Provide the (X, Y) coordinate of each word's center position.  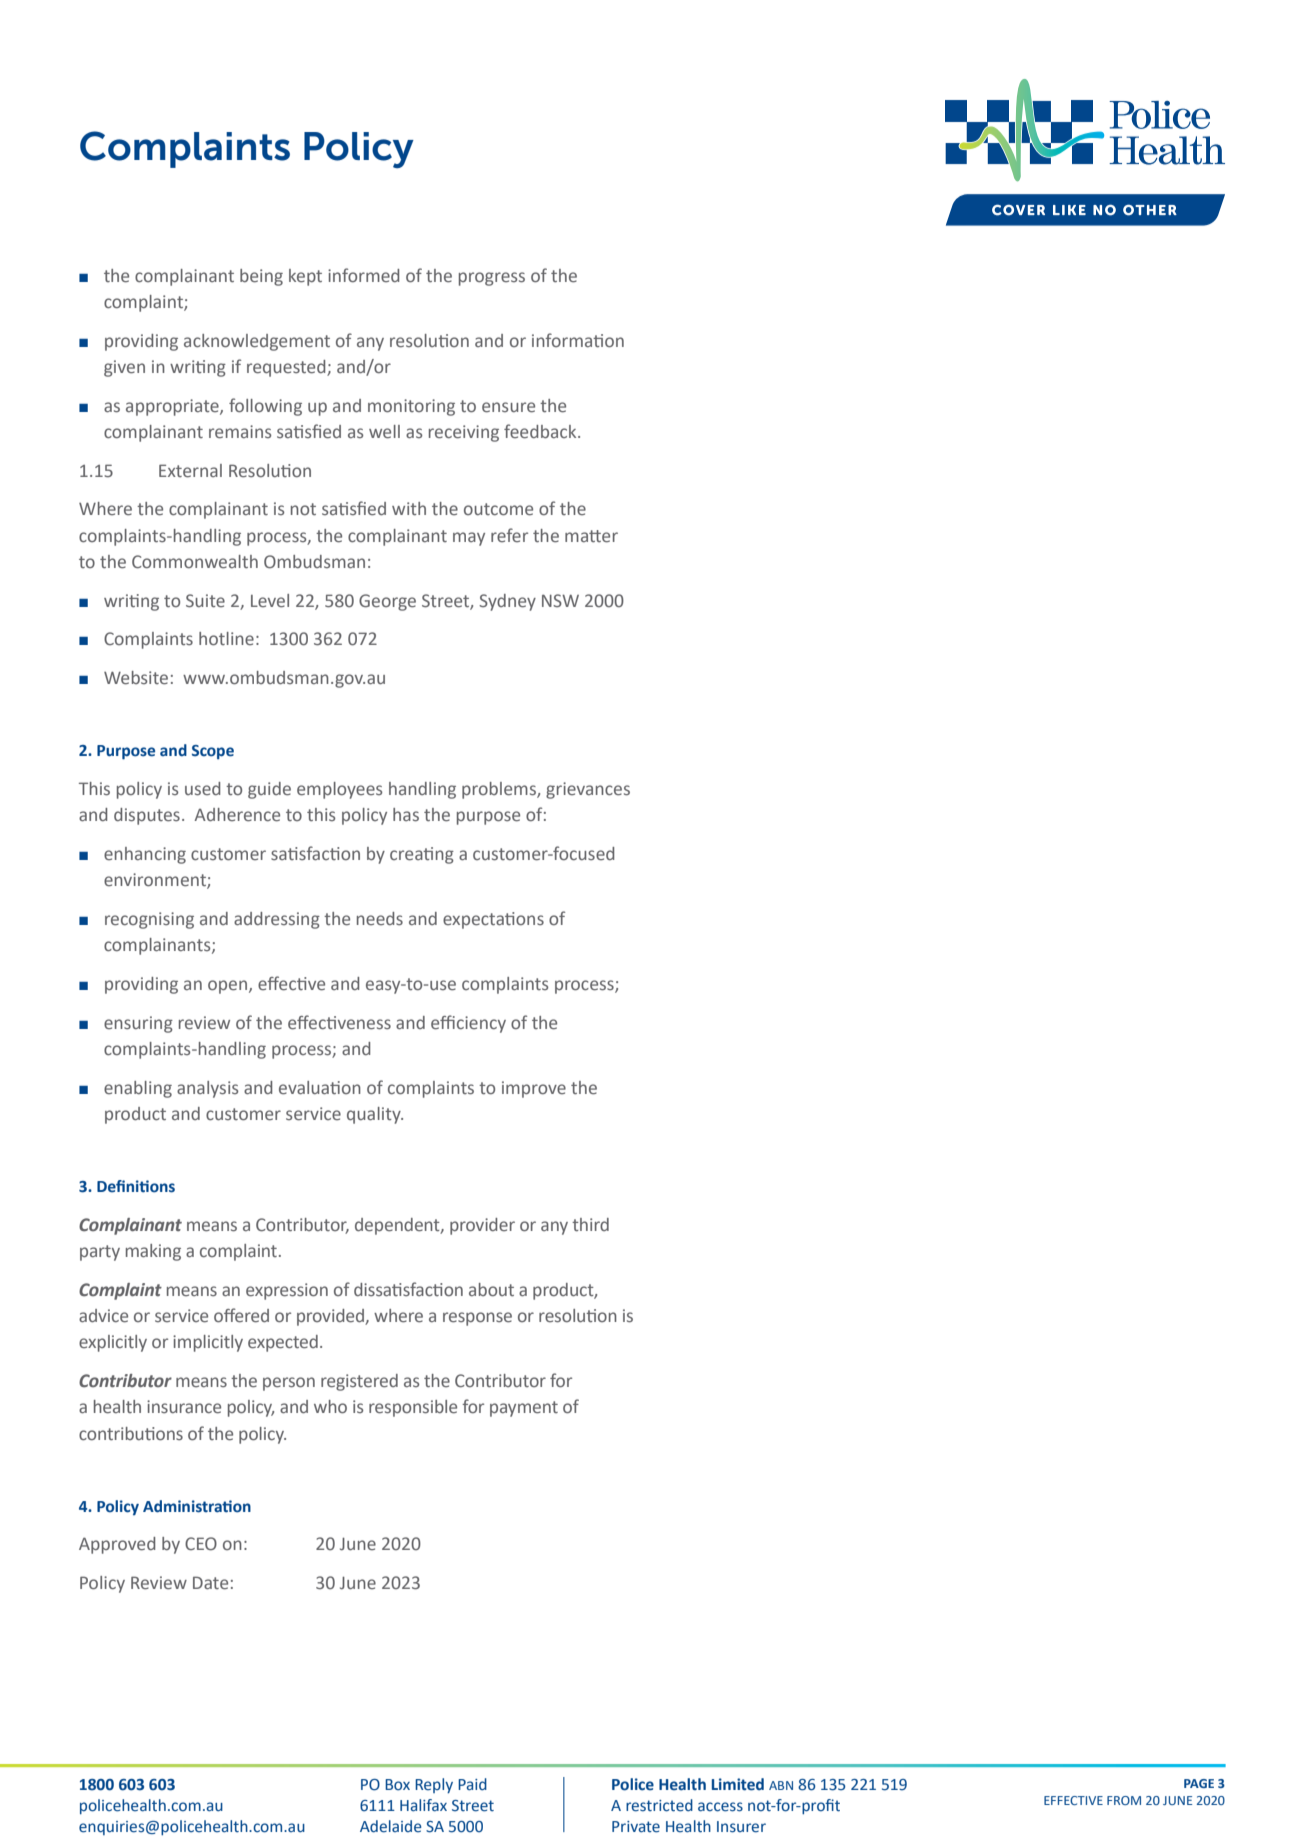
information (578, 340)
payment (524, 1409)
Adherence (237, 815)
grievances (588, 790)
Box (397, 1785)
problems (500, 790)
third (590, 1225)
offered (241, 1315)
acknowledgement (257, 342)
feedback (541, 431)
